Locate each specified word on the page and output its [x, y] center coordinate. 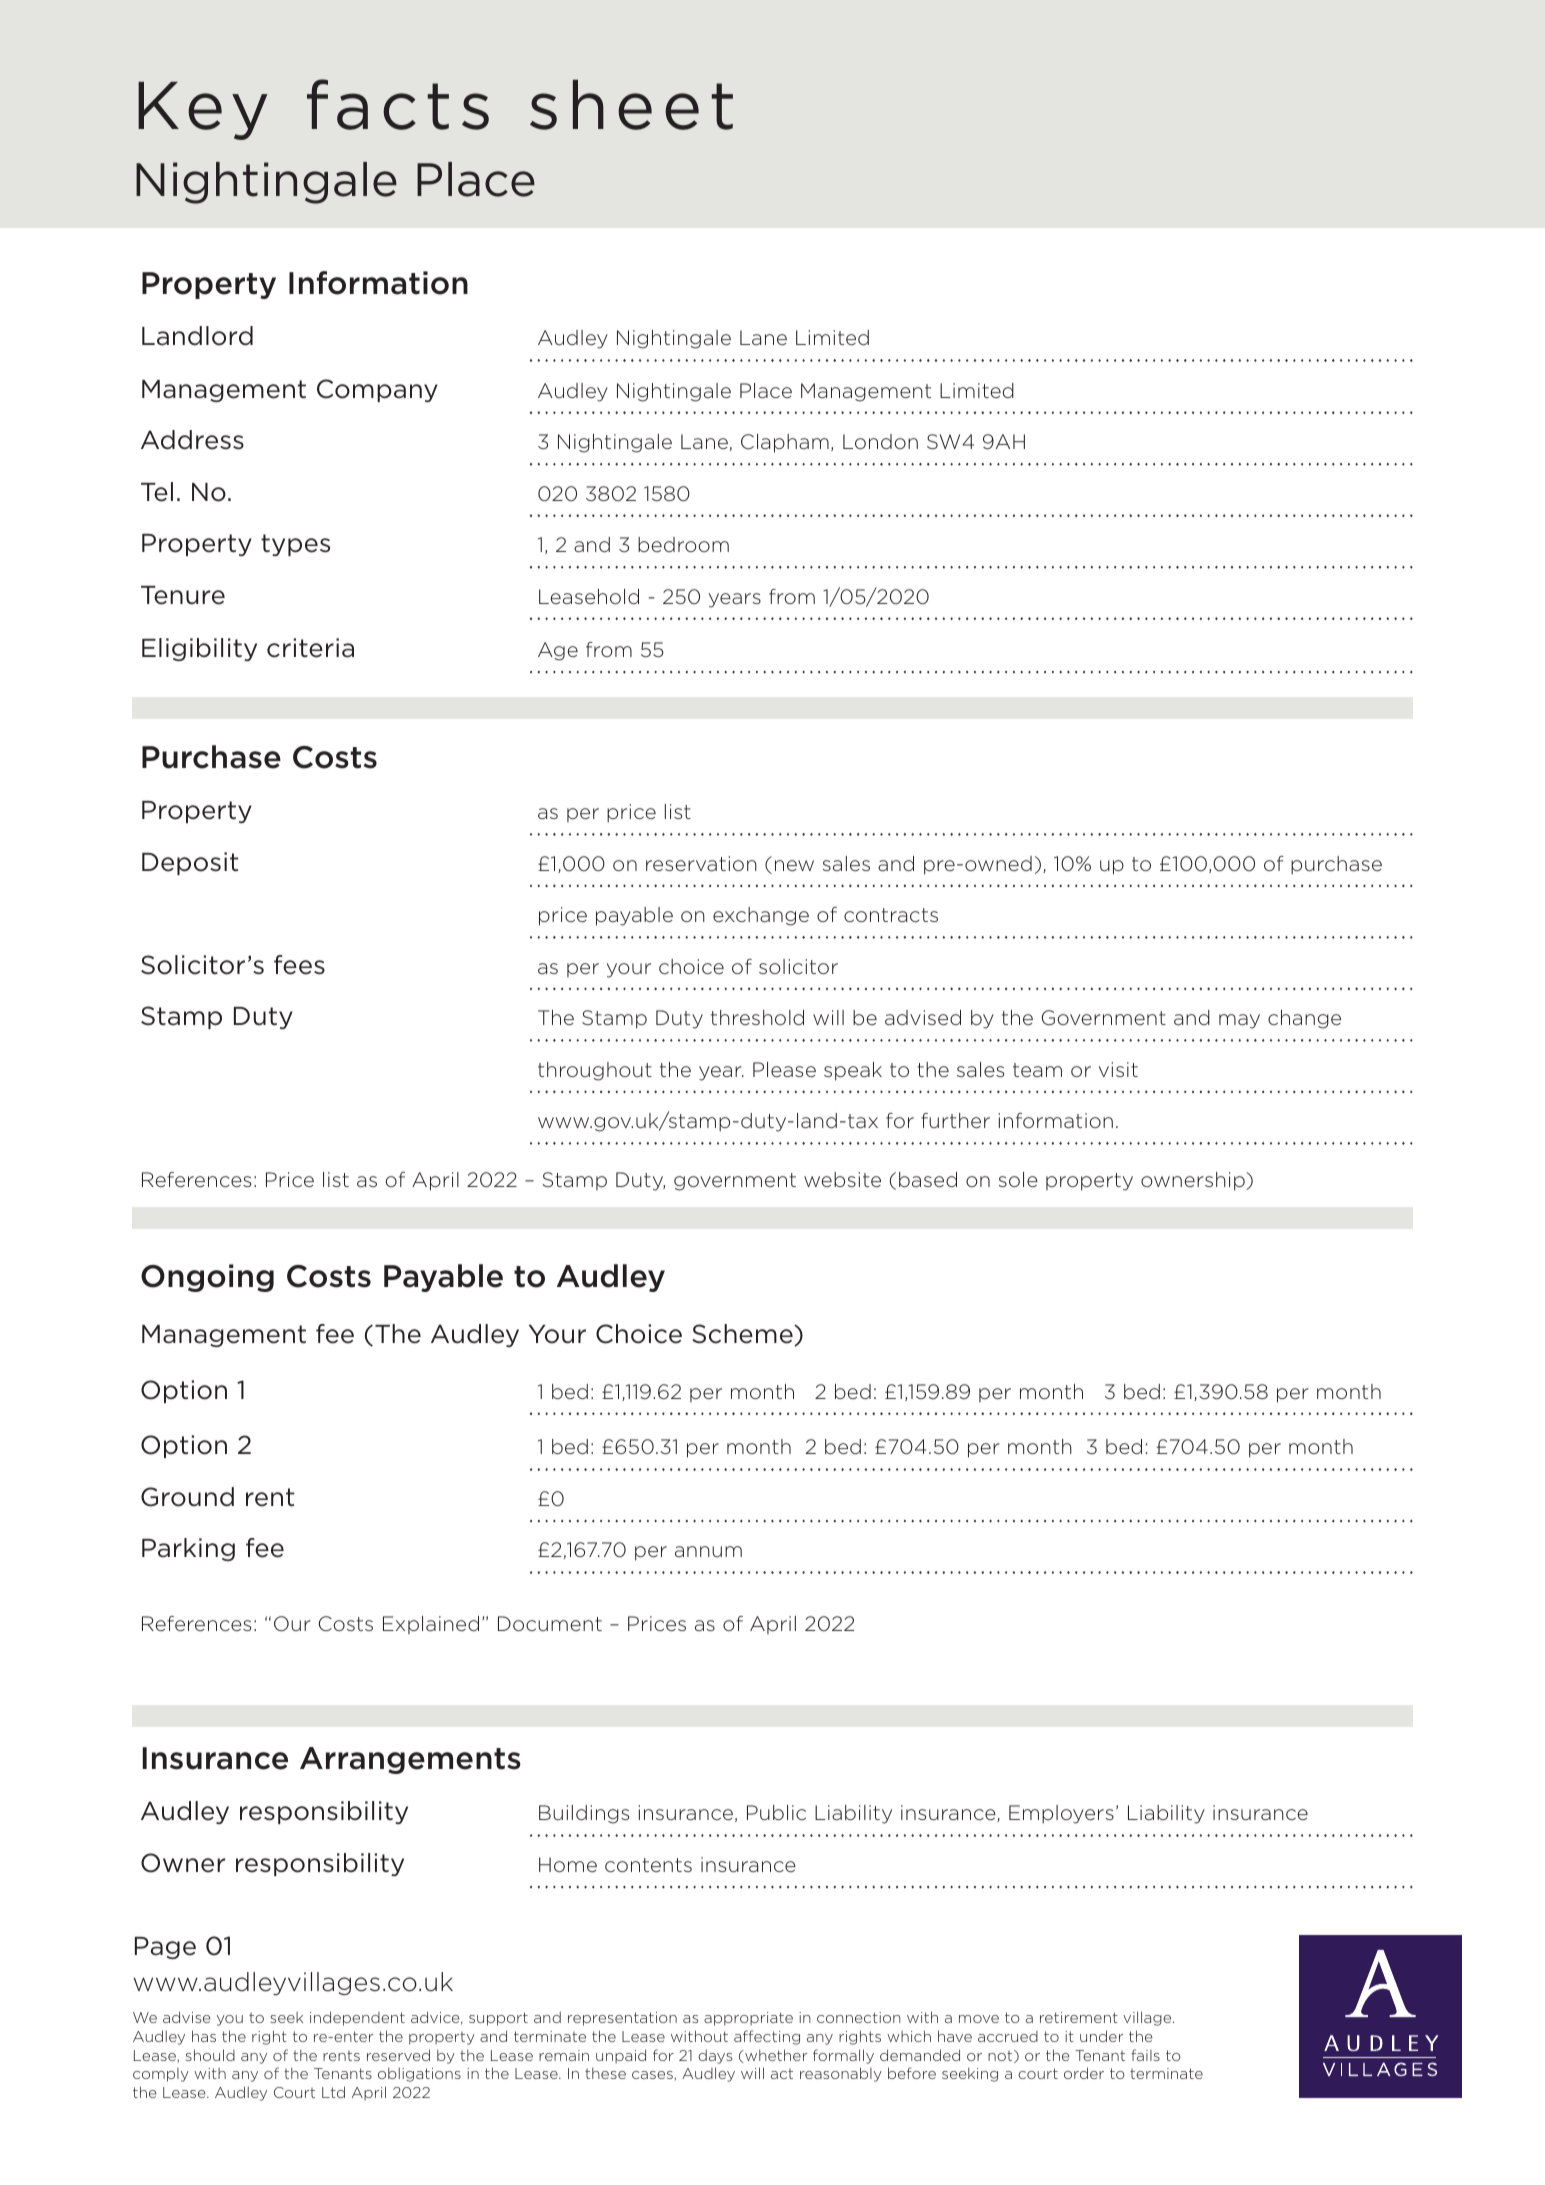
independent [357, 2018]
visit [1118, 1069]
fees [299, 965]
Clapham [785, 443]
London [880, 441]
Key [202, 111]
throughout [595, 1071]
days [715, 2057]
